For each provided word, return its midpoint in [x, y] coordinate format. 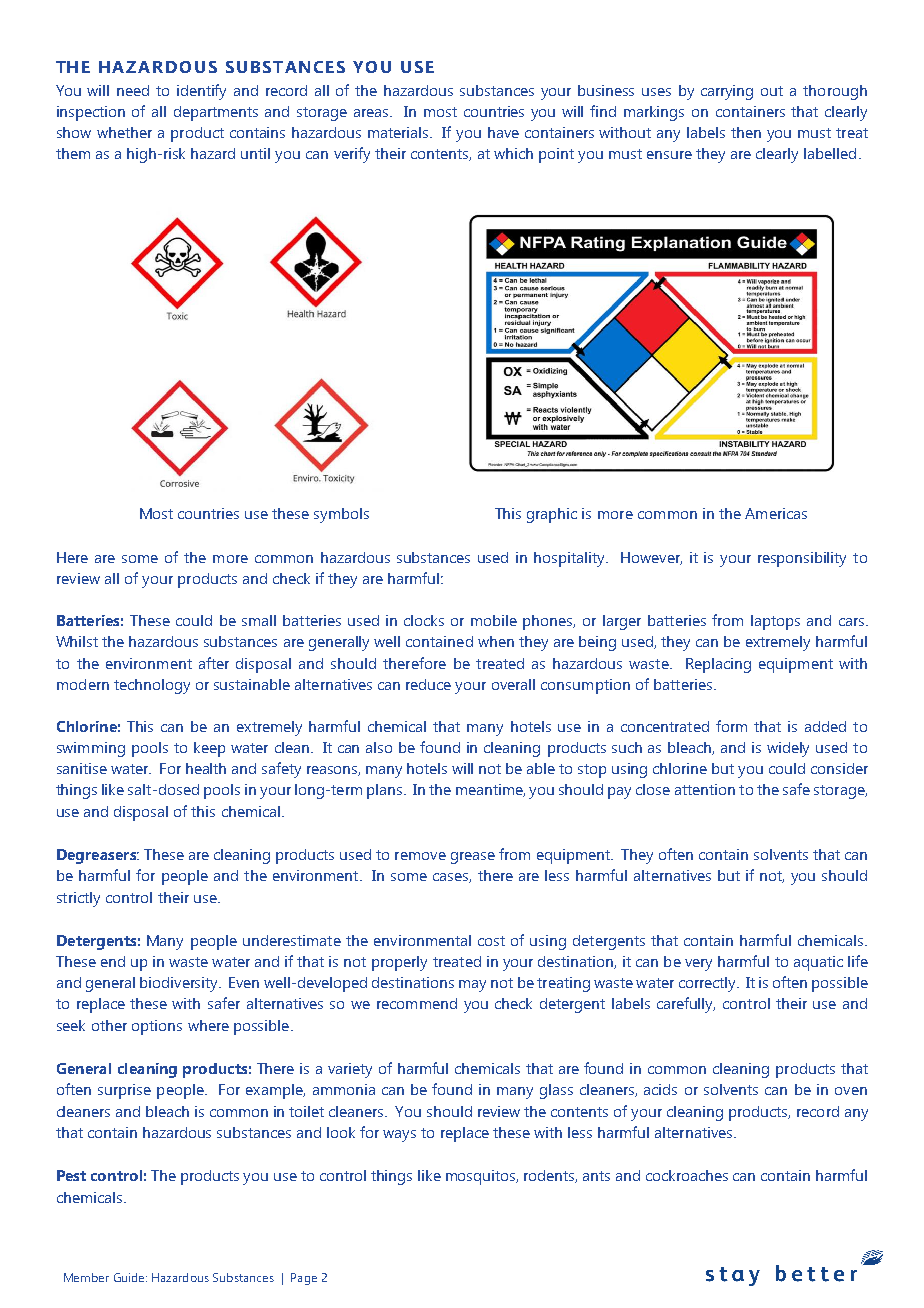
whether [124, 132]
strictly [78, 899]
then [746, 132]
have [503, 132]
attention [705, 789]
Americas [776, 513]
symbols [341, 515]
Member [86, 1277]
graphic [552, 515]
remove [420, 856]
